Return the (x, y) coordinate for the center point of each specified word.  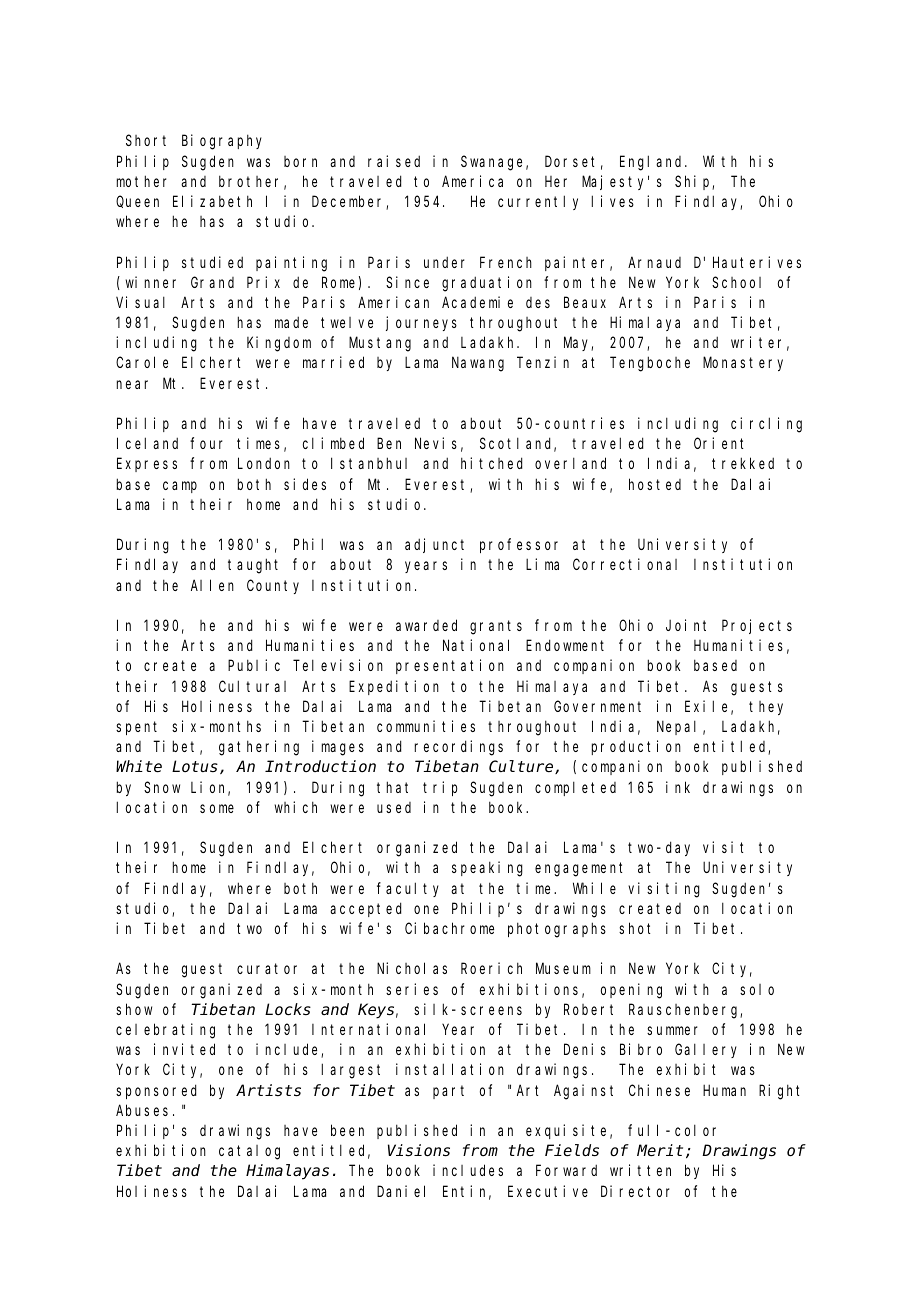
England (653, 163)
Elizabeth (212, 201)
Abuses (142, 1110)
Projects (757, 626)
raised (394, 161)
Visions (419, 1150)
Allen (212, 585)
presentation (450, 666)
